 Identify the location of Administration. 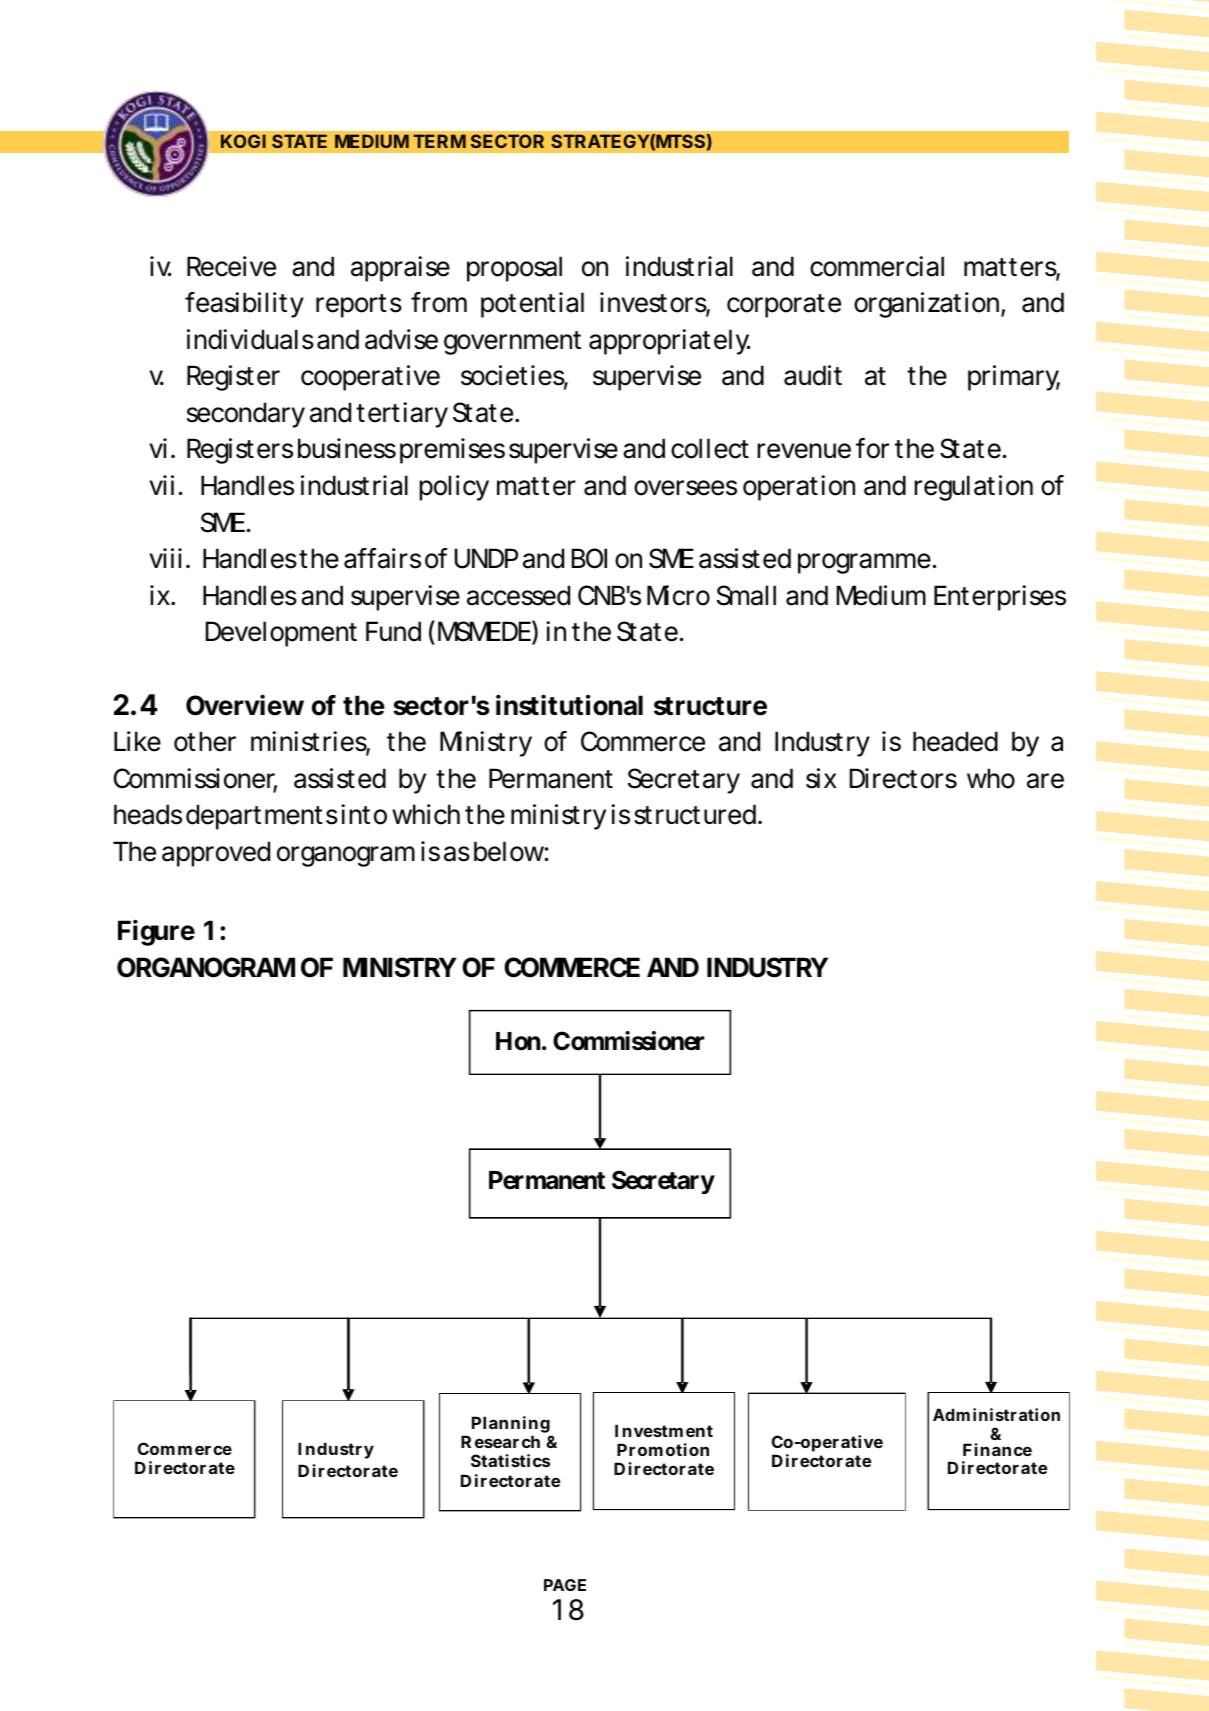
(996, 1414).
